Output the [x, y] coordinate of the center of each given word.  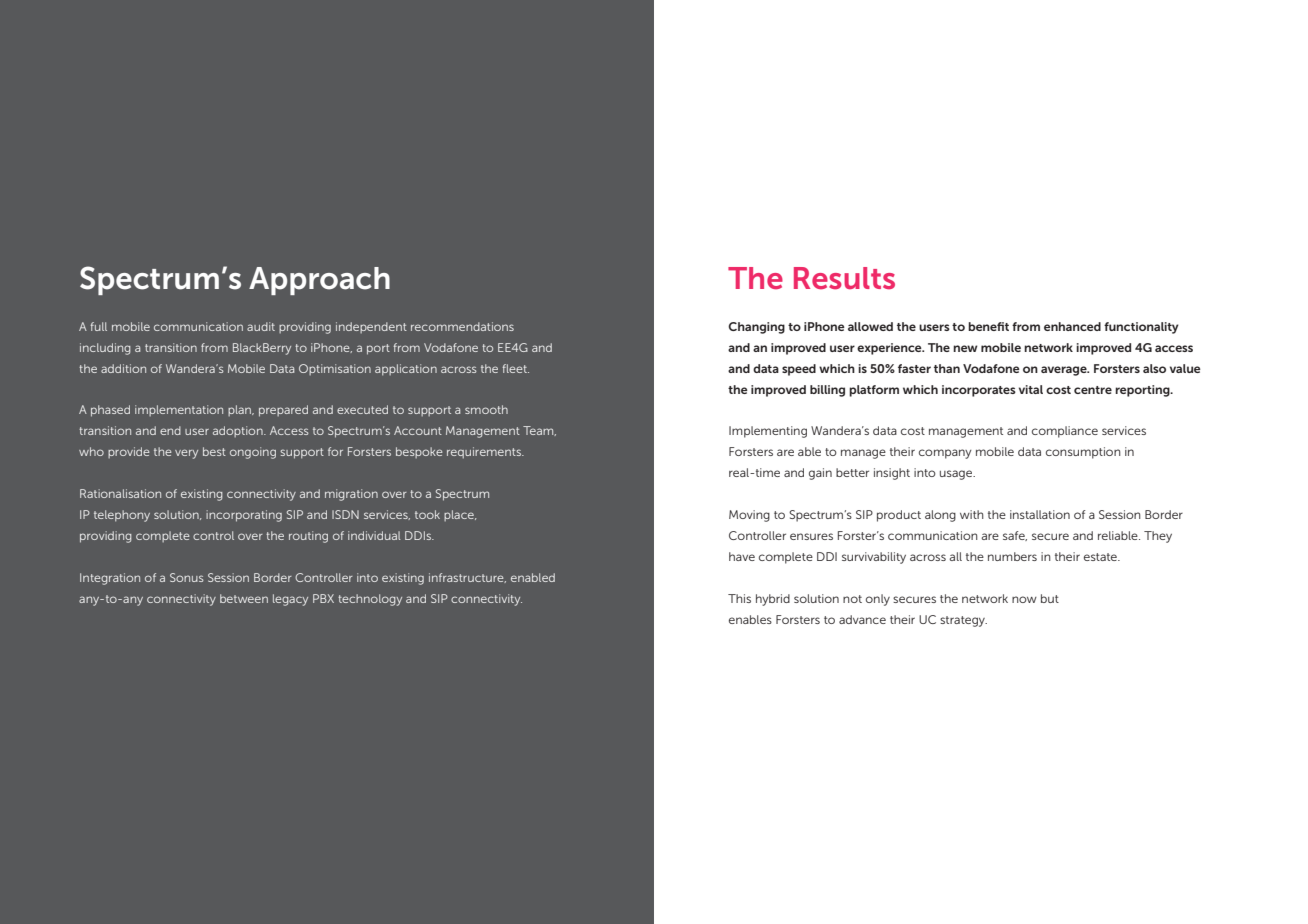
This [739, 598]
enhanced [1072, 326]
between [244, 598]
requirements [485, 453]
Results [844, 278]
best [214, 451]
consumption [1083, 453]
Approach [319, 281]
